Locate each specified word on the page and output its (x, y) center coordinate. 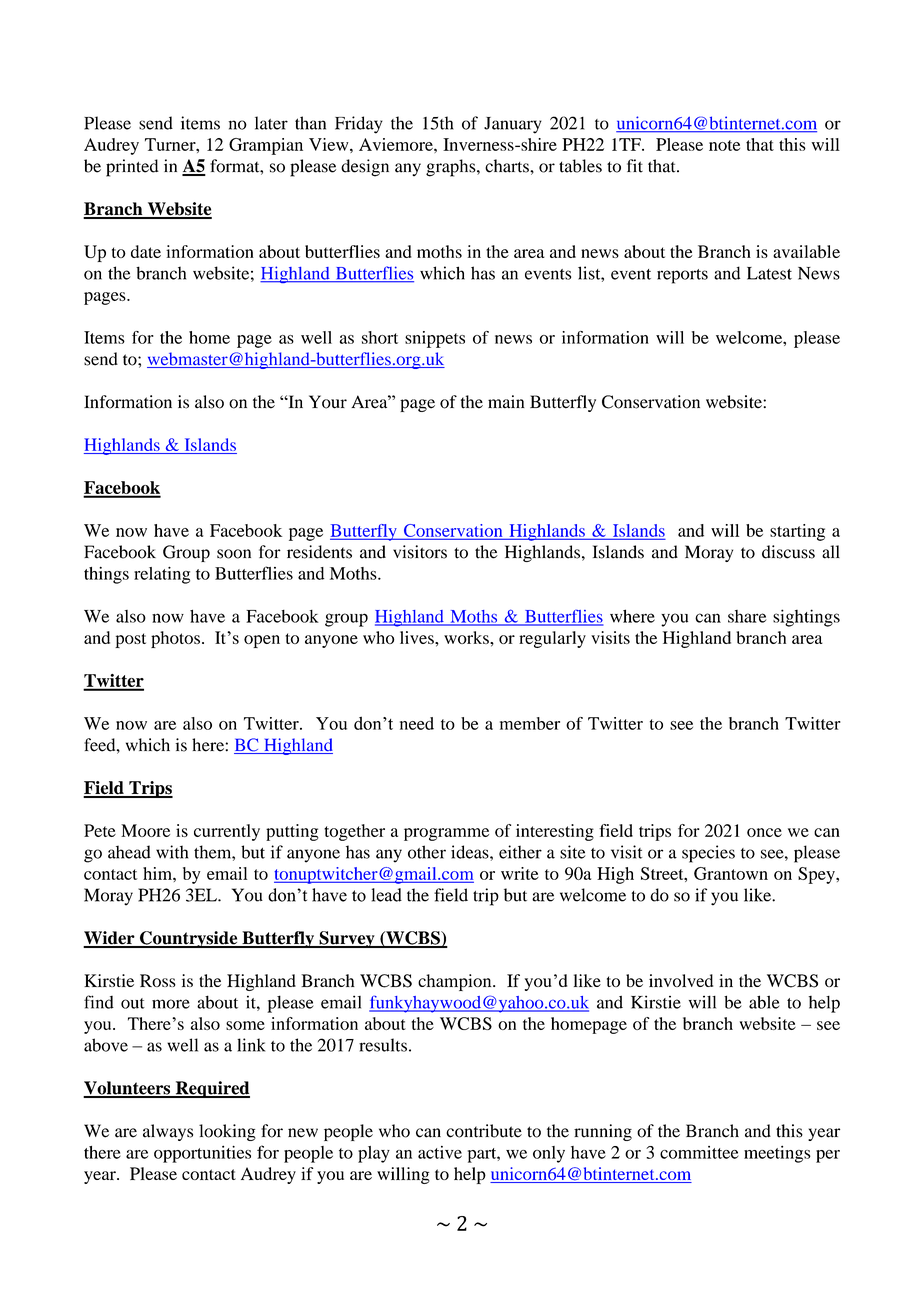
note (724, 145)
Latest (769, 273)
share (747, 616)
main (506, 401)
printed (132, 168)
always (168, 1132)
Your (328, 402)
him (158, 873)
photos (175, 639)
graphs (452, 168)
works (467, 637)
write (520, 873)
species (708, 854)
